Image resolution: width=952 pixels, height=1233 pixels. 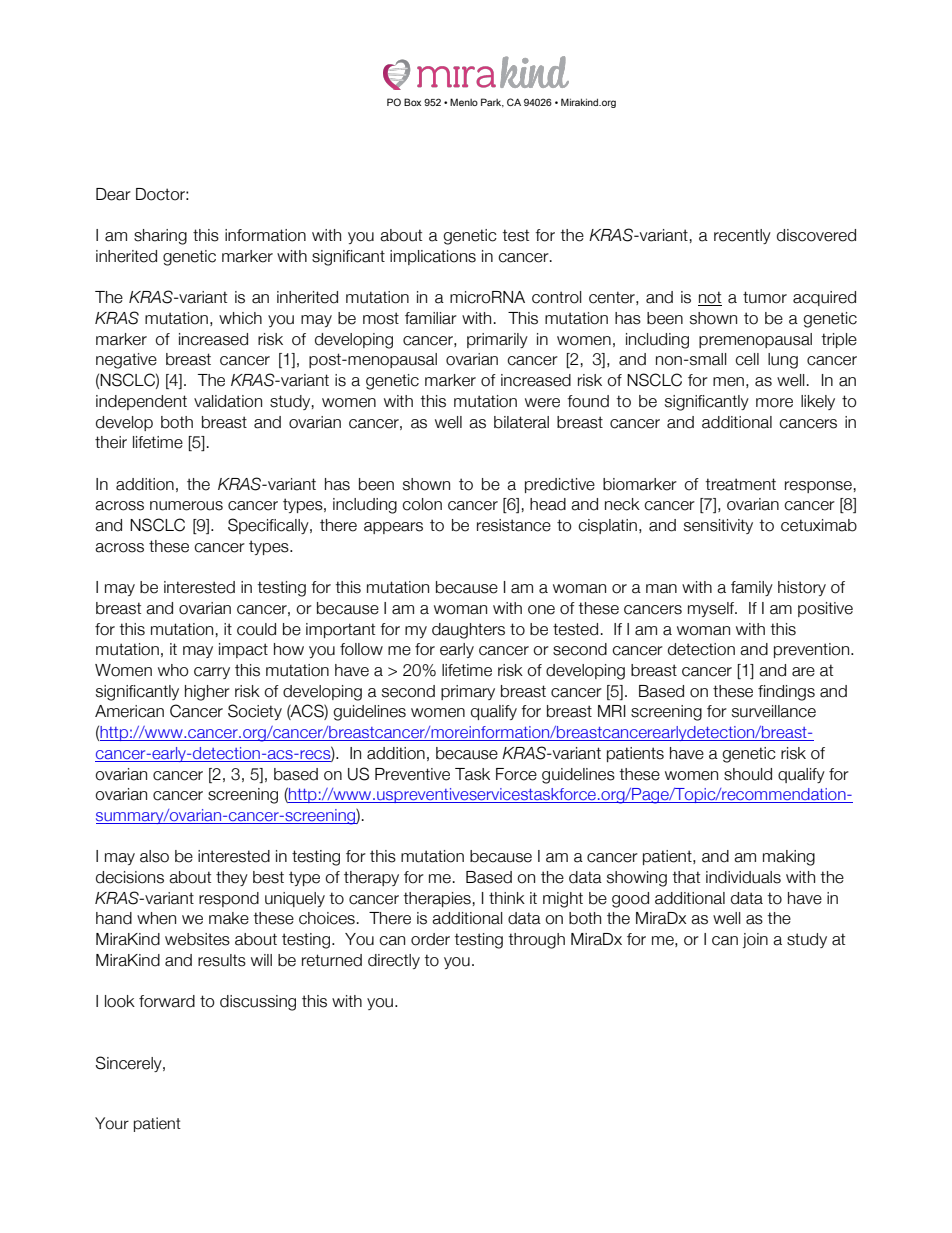 What do you see at coordinates (742, 236) in the page?
I see `recently` at bounding box center [742, 236].
